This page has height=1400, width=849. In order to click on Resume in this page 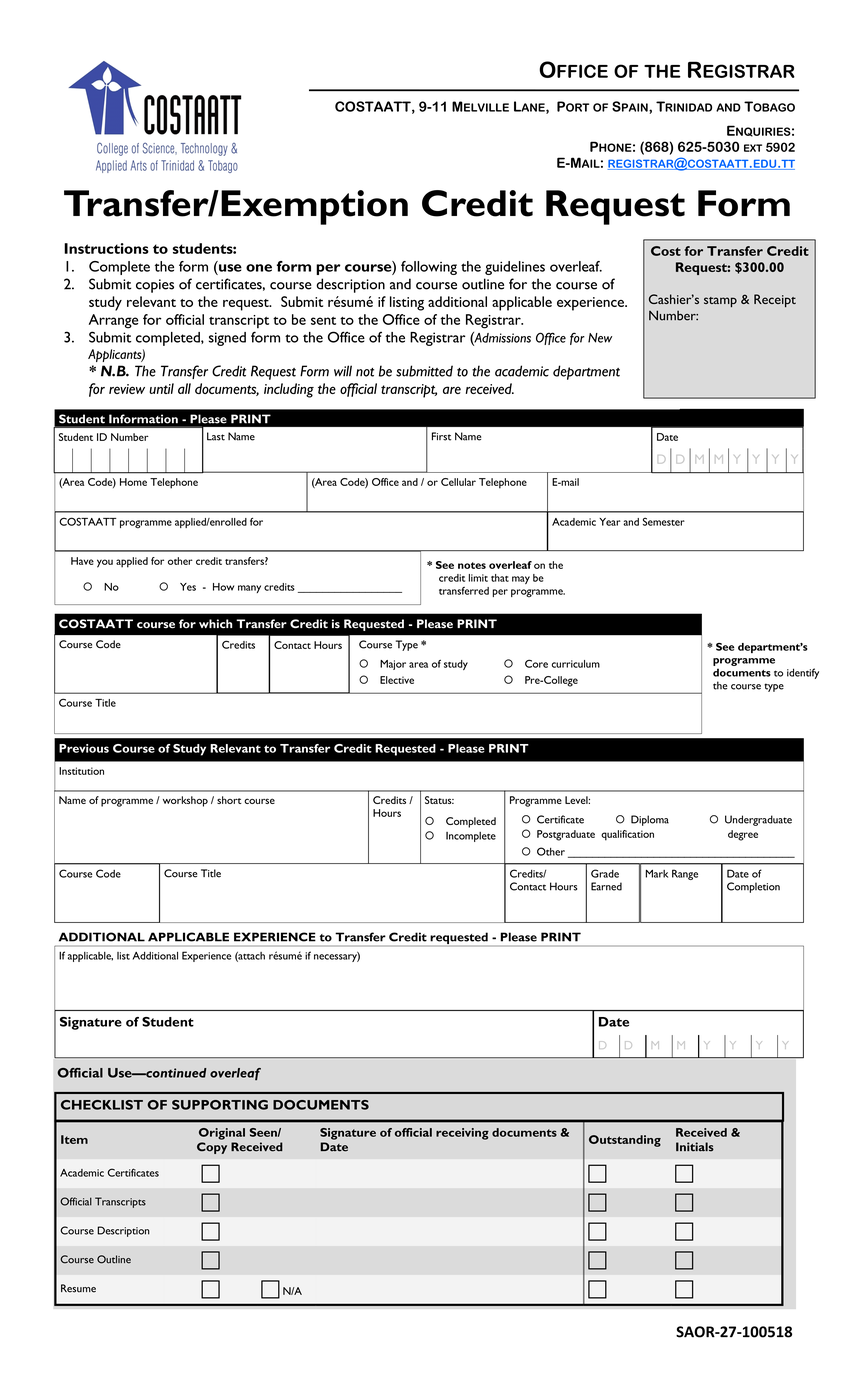, I will do `click(78, 1288)`.
